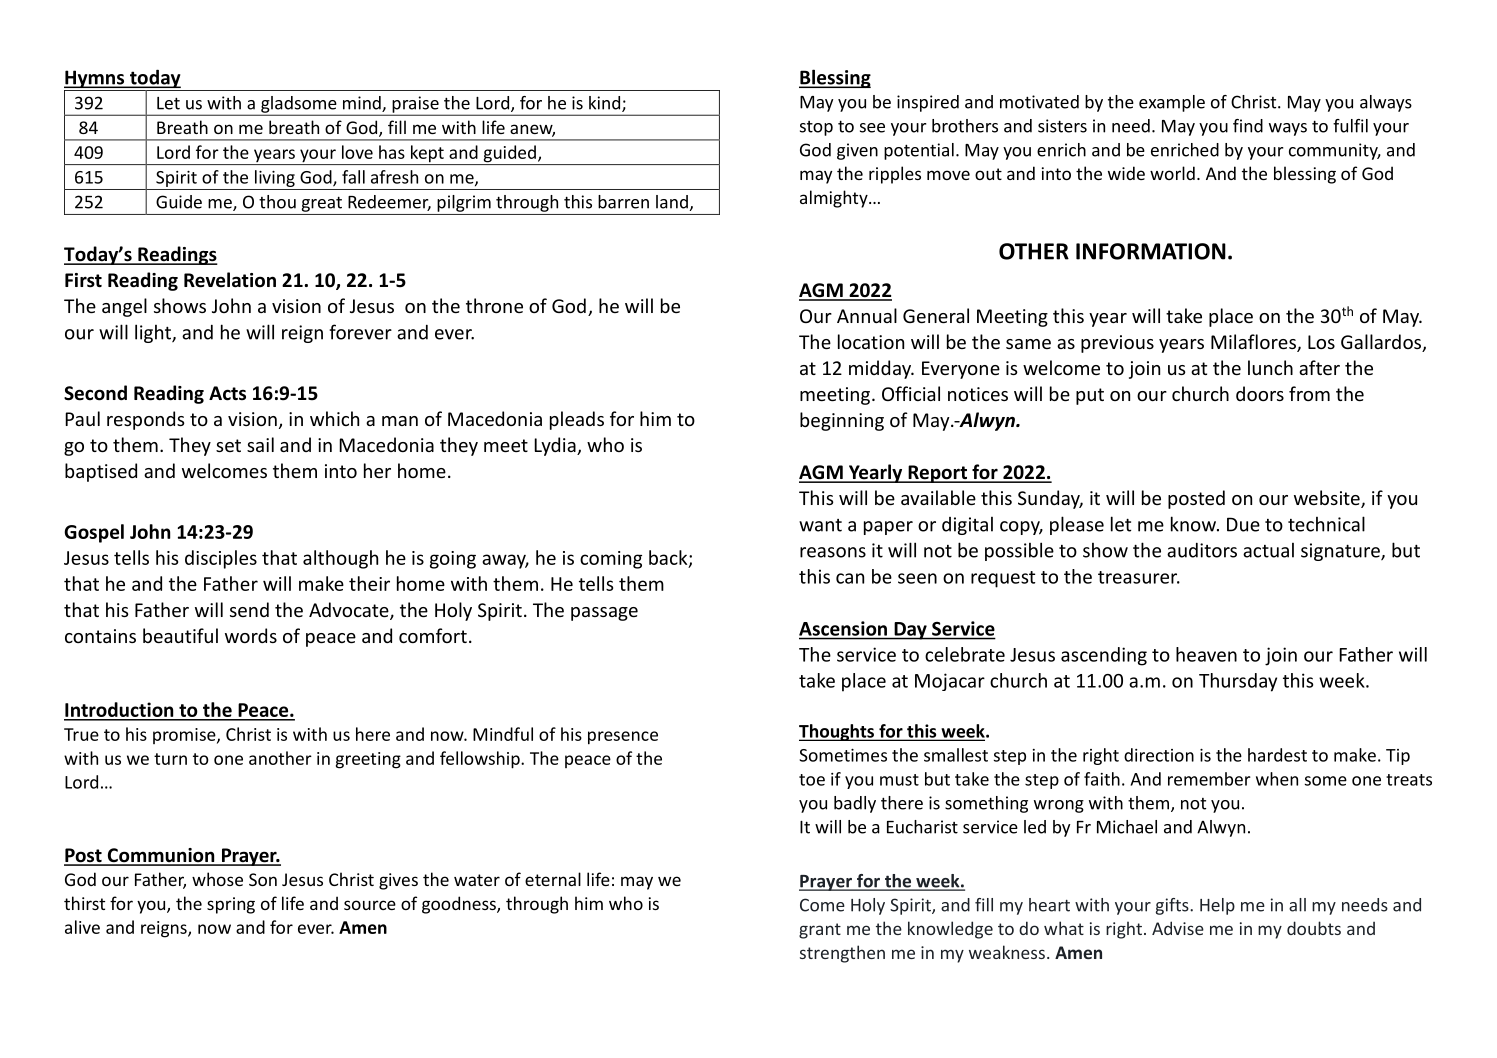 The image size is (1497, 1058). What do you see at coordinates (1270, 367) in the page?
I see `lunch` at bounding box center [1270, 367].
